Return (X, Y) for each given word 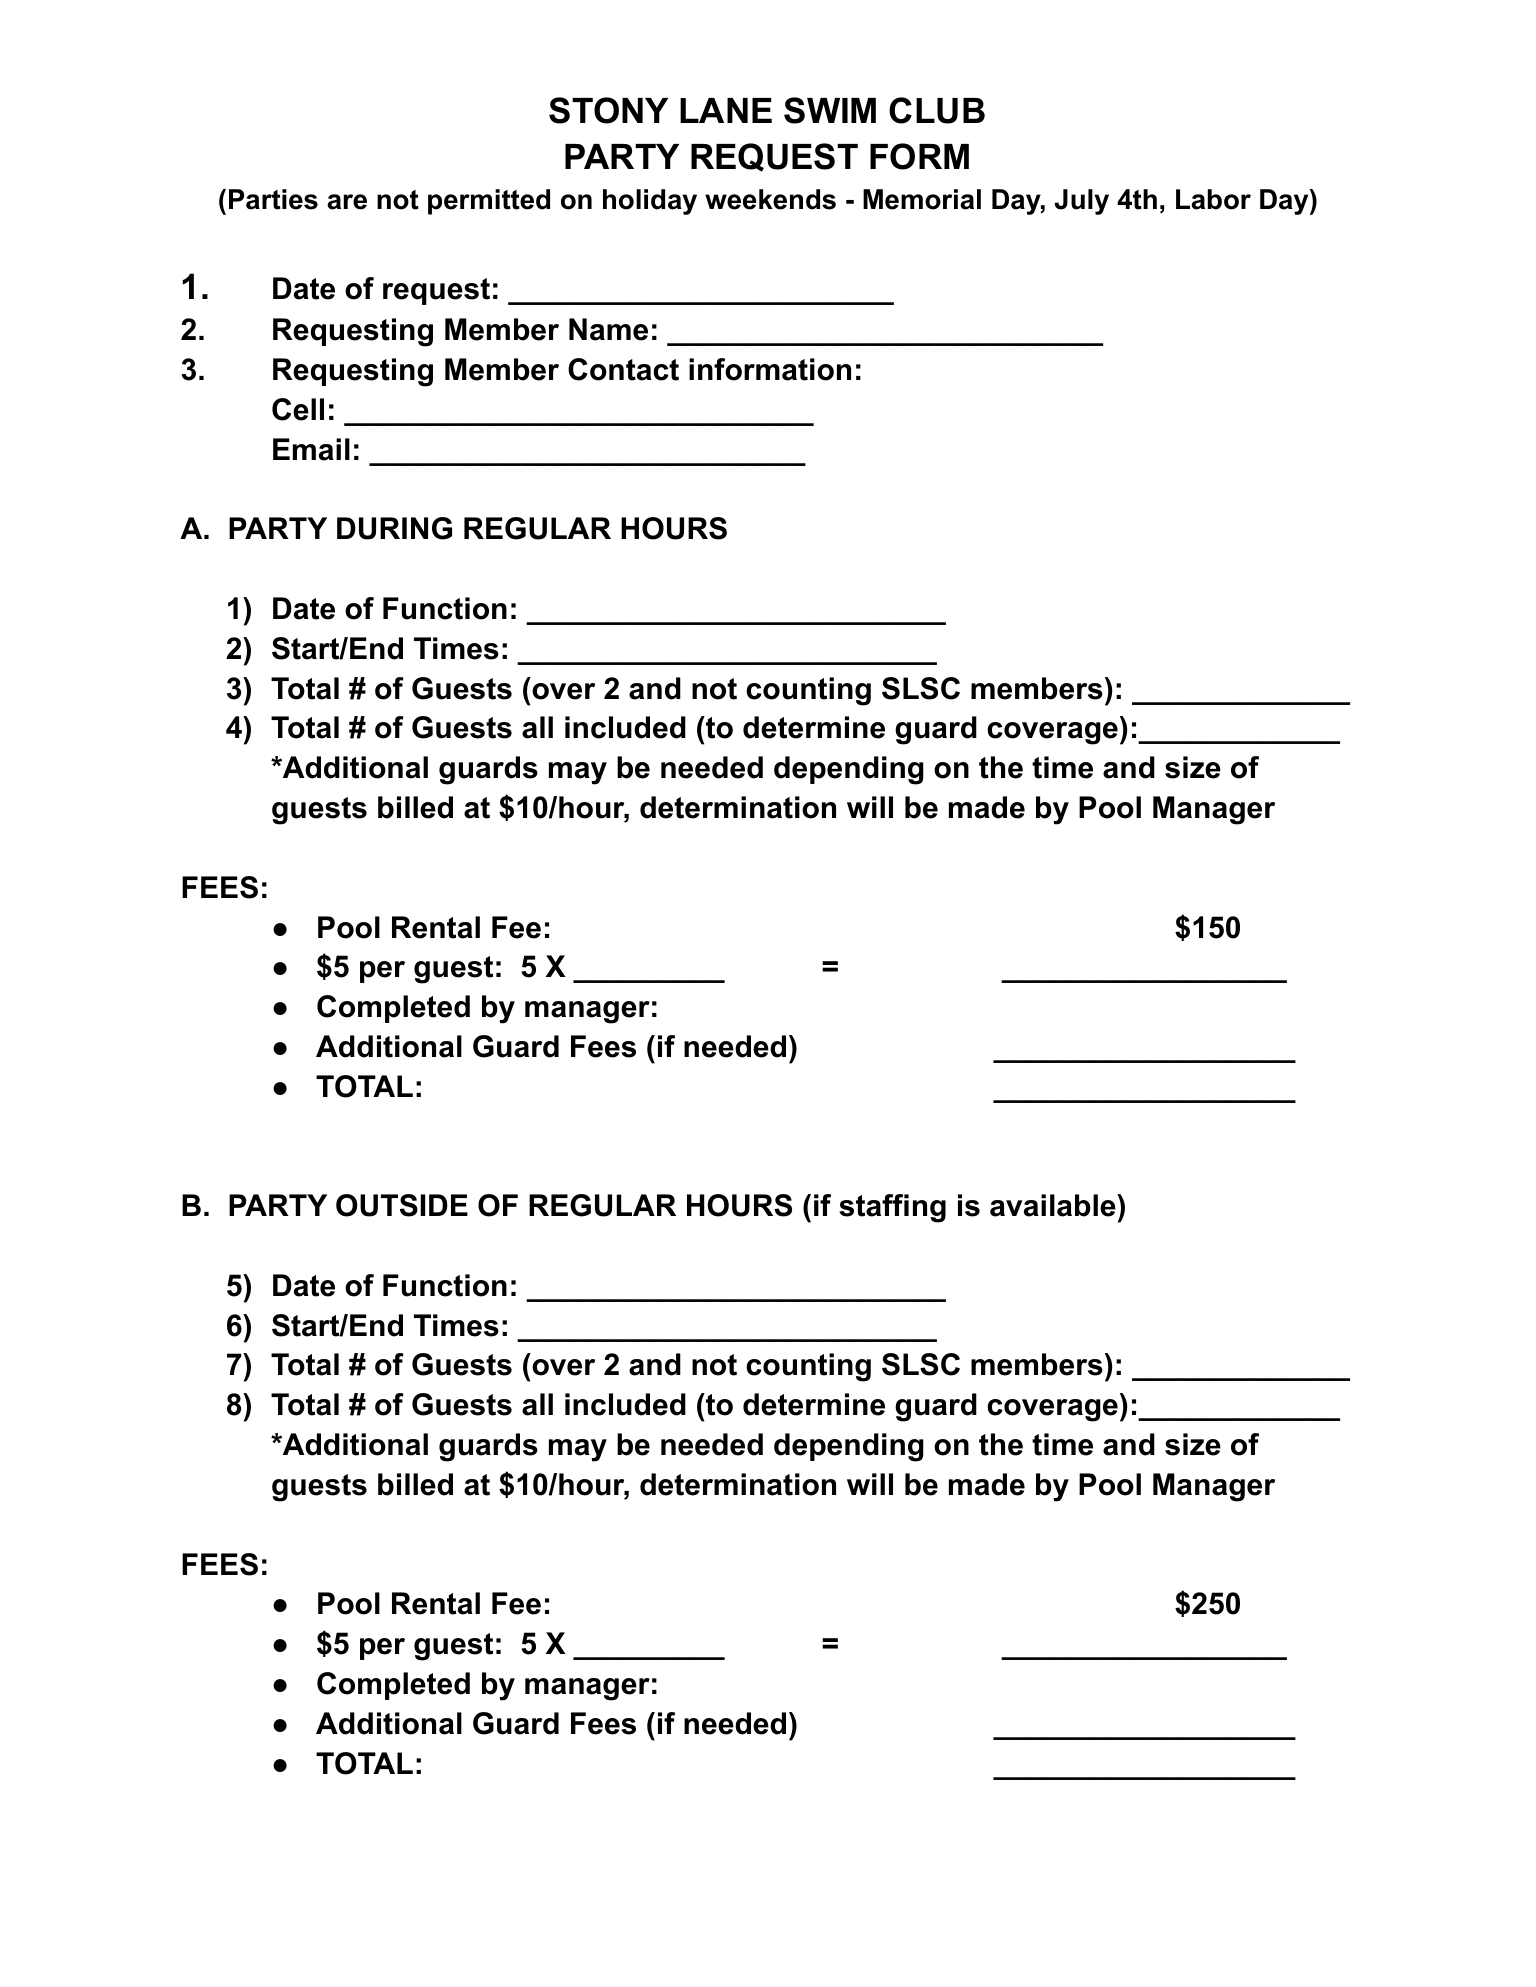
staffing (892, 1208)
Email (311, 449)
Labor (1213, 199)
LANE (726, 110)
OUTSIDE (402, 1205)
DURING (394, 528)
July (1081, 202)
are (347, 202)
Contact (623, 369)
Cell (298, 409)
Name (608, 329)
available (1053, 1205)
